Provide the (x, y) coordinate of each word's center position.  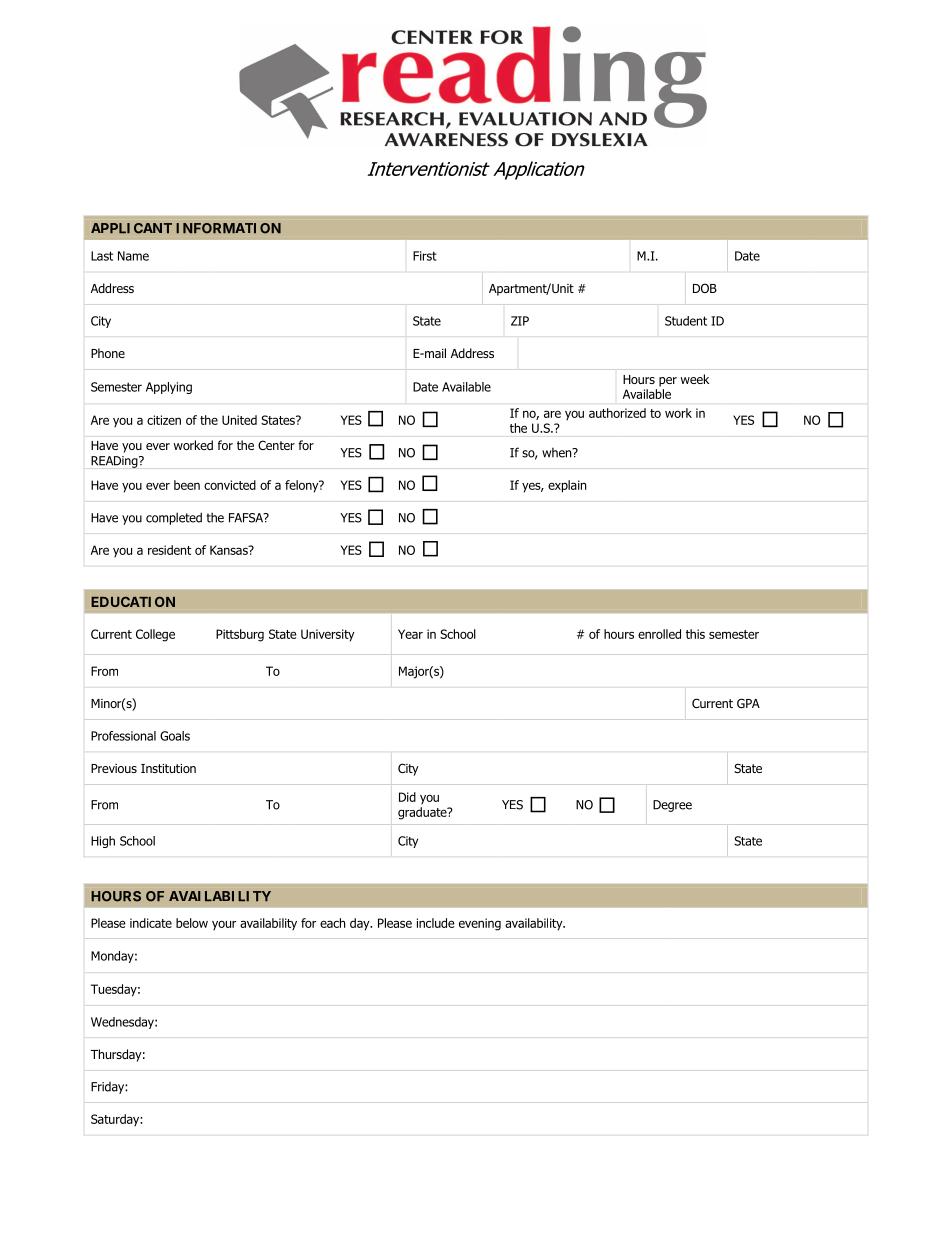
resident (169, 550)
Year (410, 634)
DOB (705, 288)
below (192, 923)
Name (133, 256)
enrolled (659, 634)
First (425, 256)
